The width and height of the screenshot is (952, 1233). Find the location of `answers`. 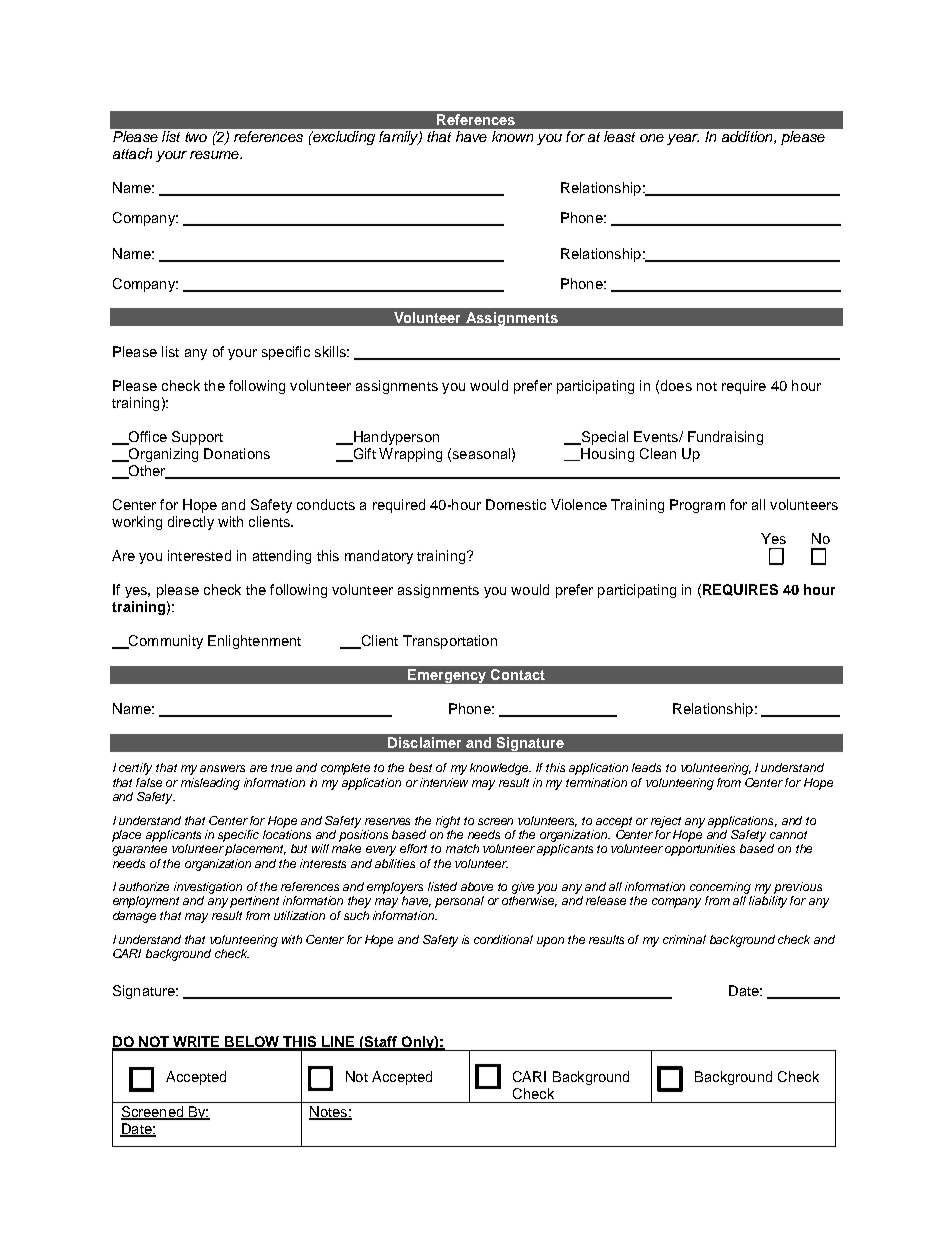

answers is located at coordinates (222, 768).
